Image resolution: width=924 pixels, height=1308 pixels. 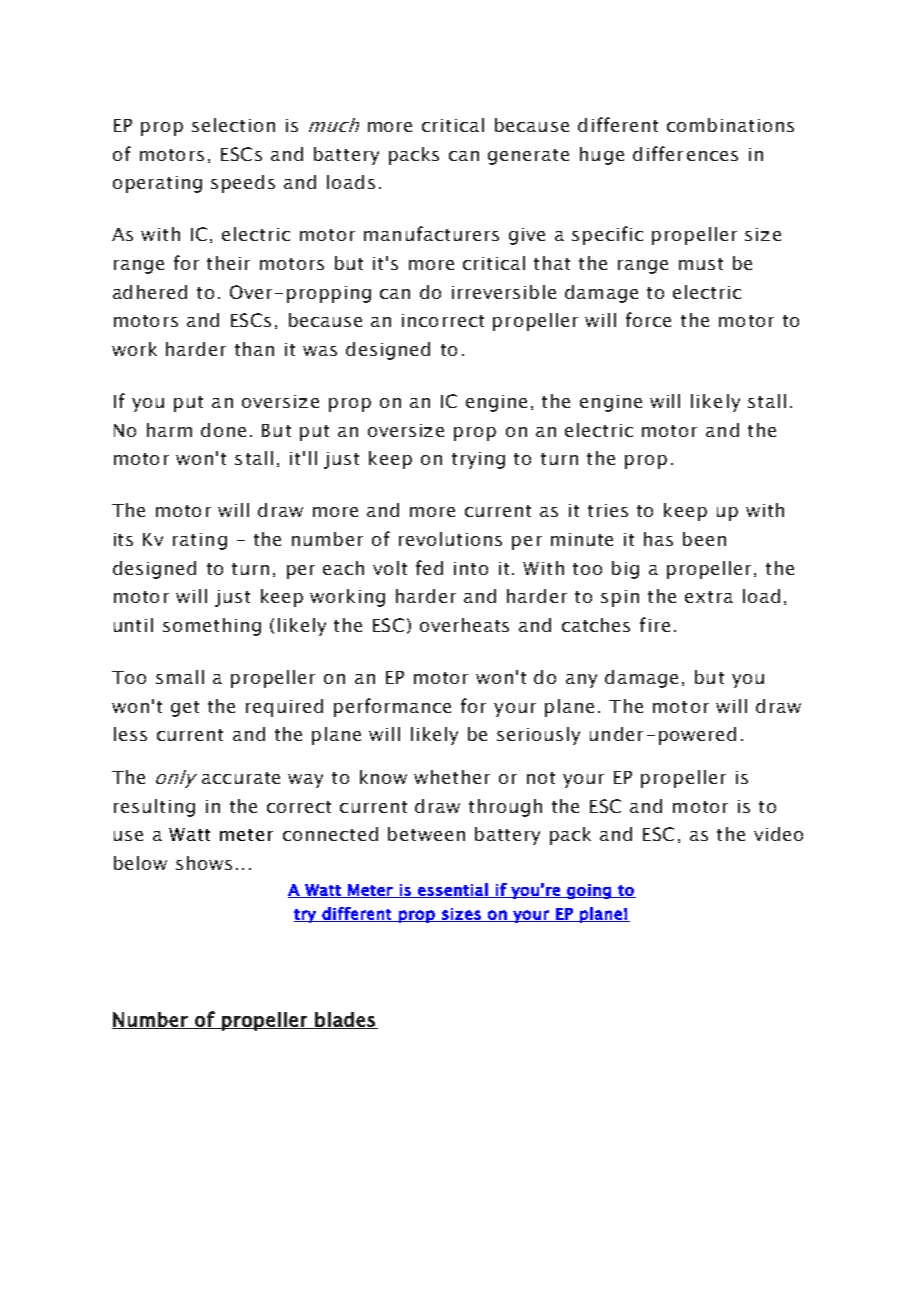 What do you see at coordinates (154, 808) in the screenshot?
I see `resulting` at bounding box center [154, 808].
